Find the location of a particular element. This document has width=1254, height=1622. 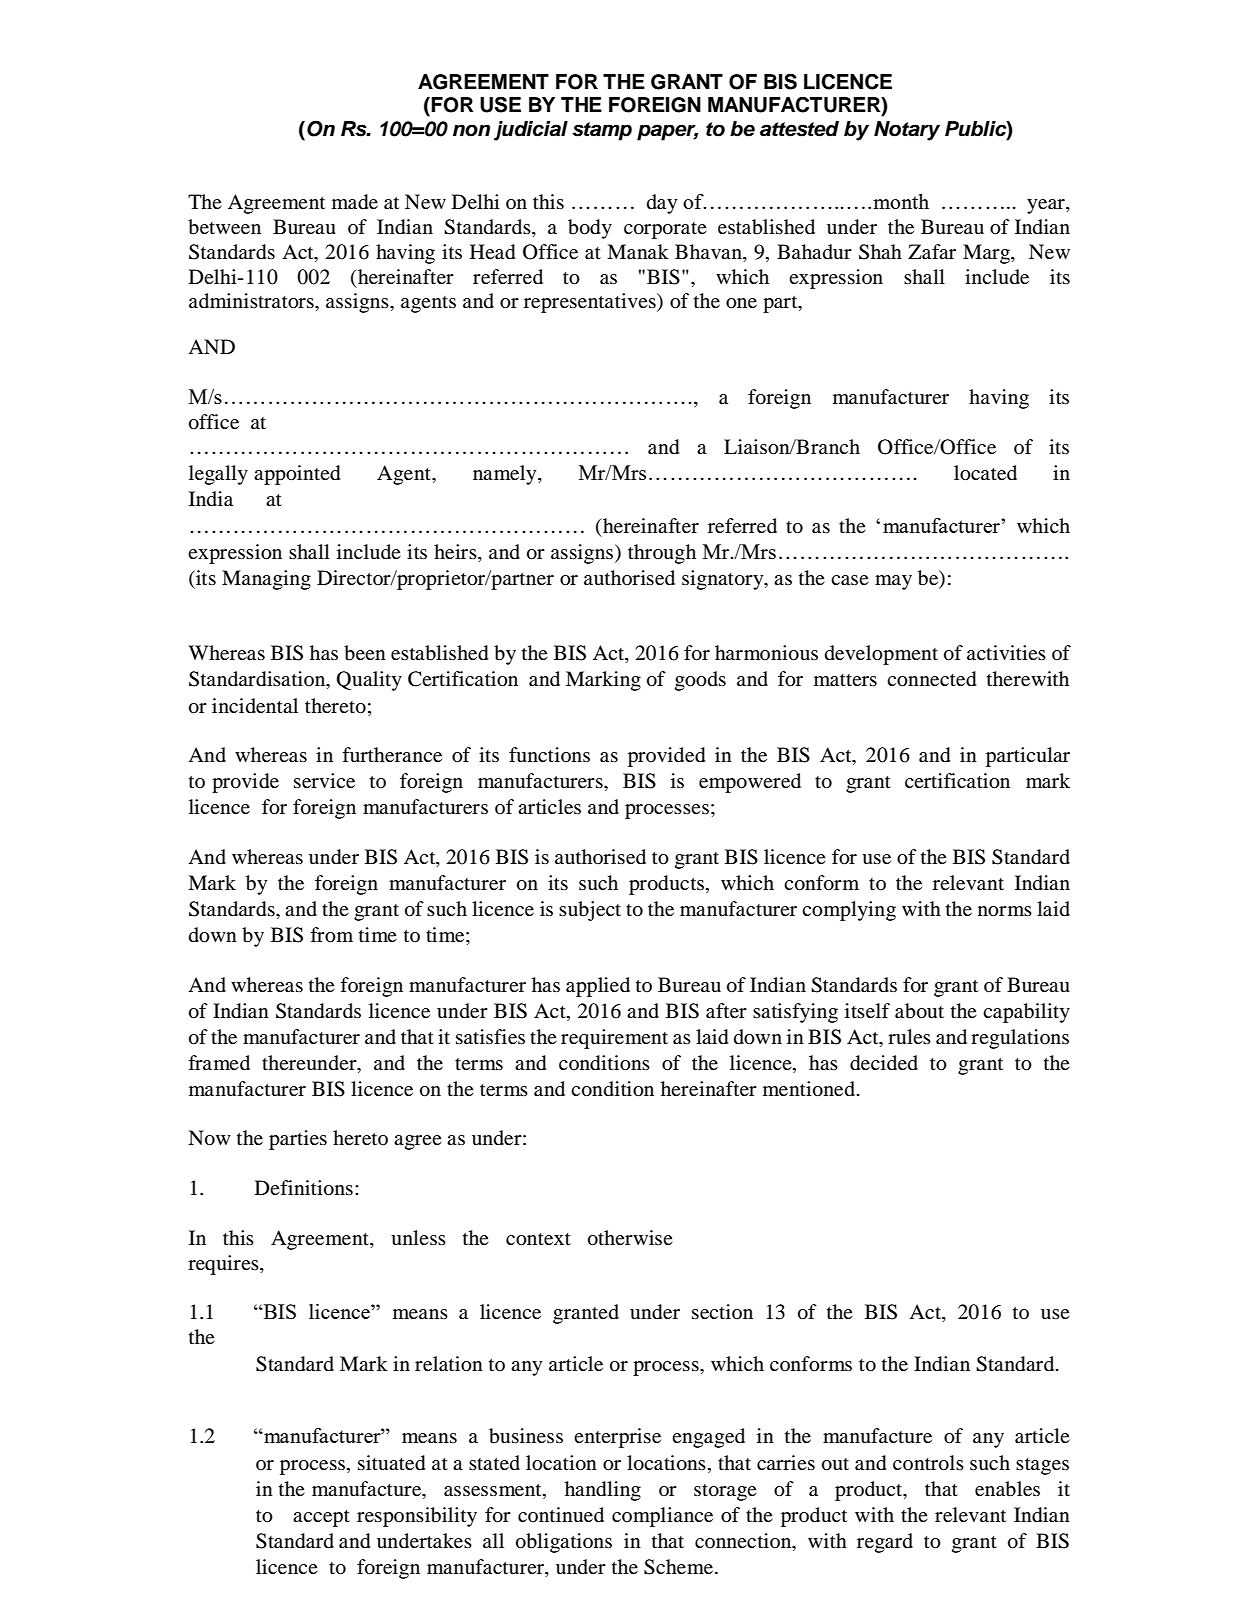

service is located at coordinates (324, 780).
